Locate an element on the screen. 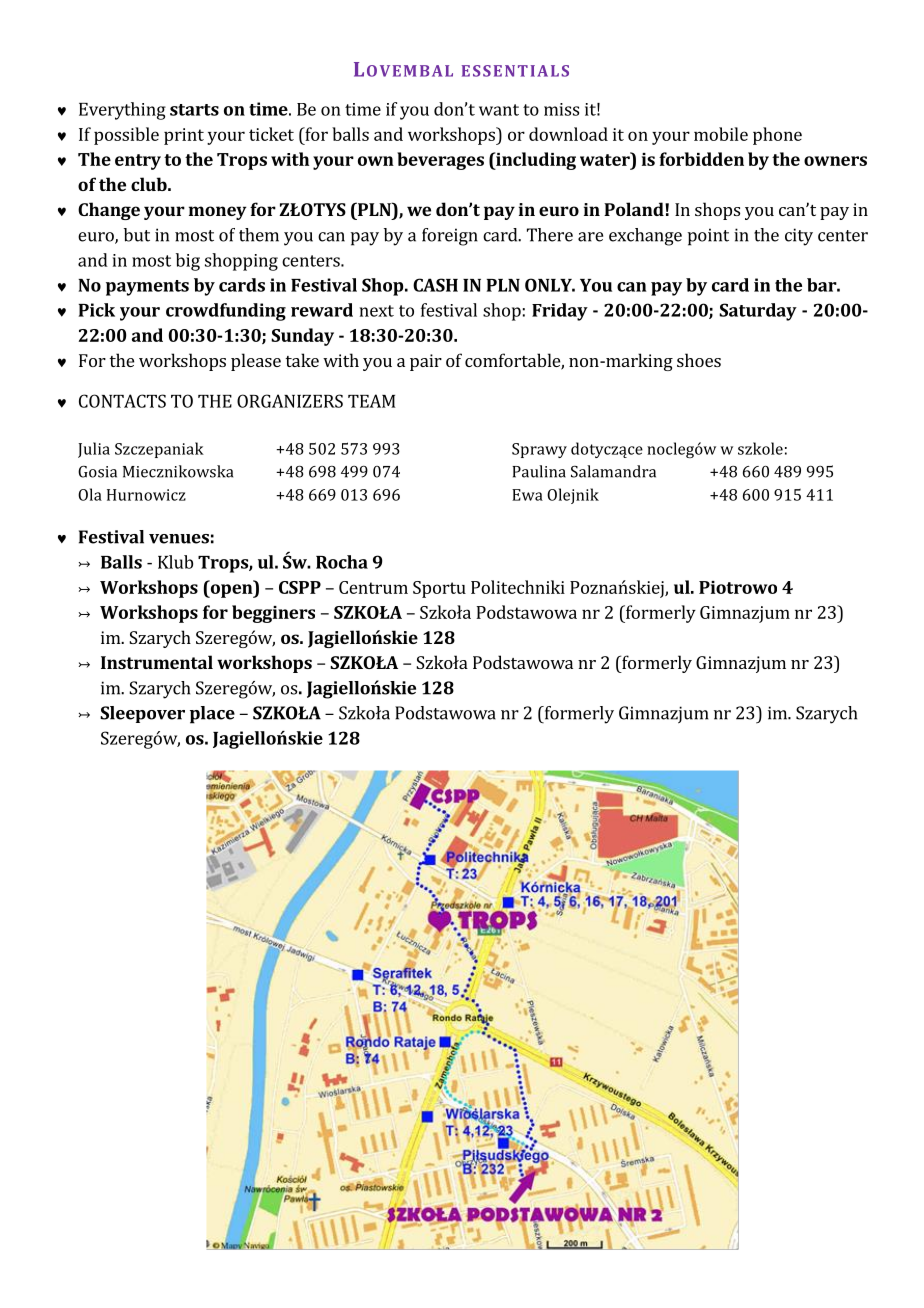 The height and width of the screenshot is (1308, 924). big is located at coordinates (188, 262).
